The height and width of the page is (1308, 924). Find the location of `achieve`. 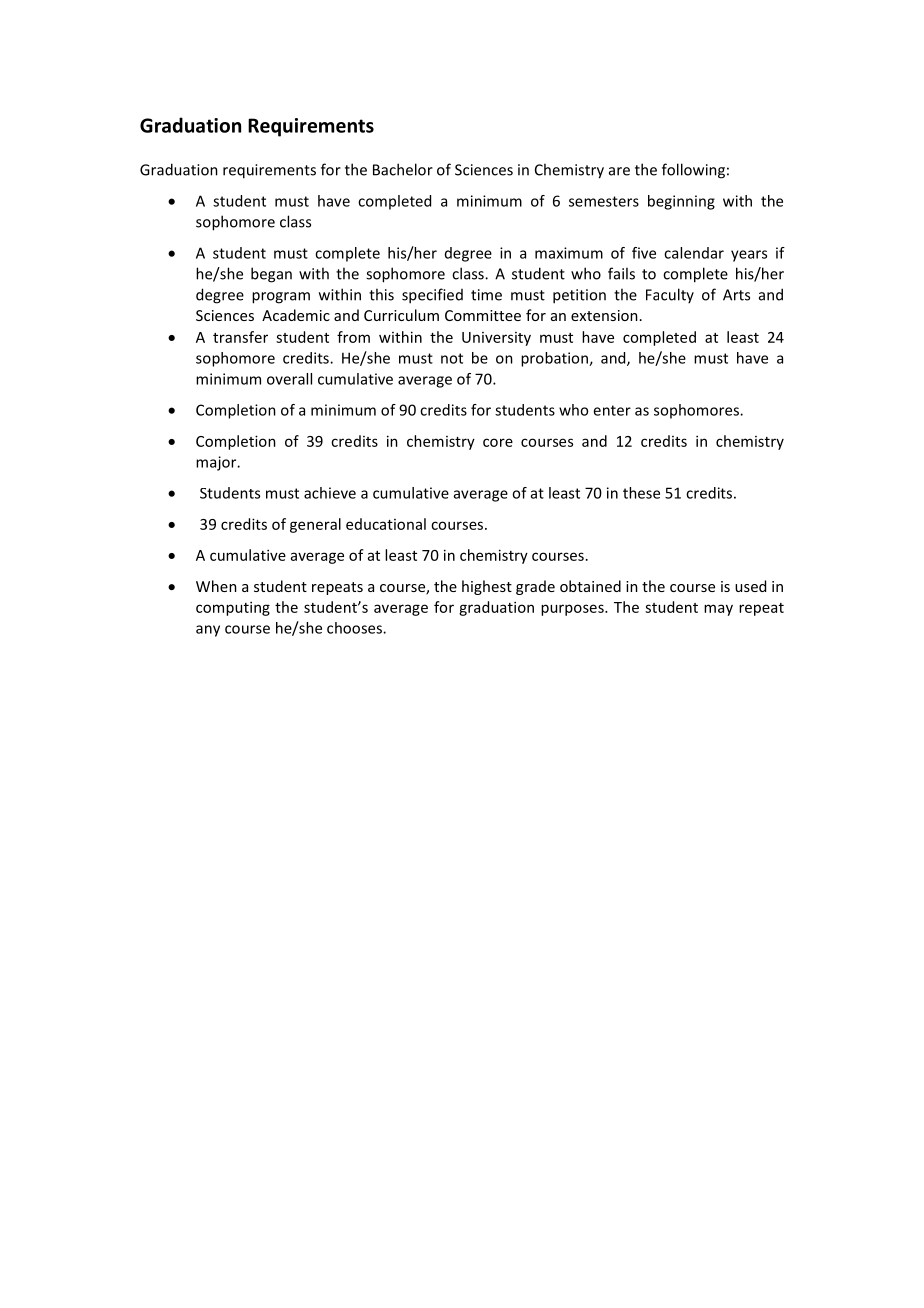

achieve is located at coordinates (330, 493).
